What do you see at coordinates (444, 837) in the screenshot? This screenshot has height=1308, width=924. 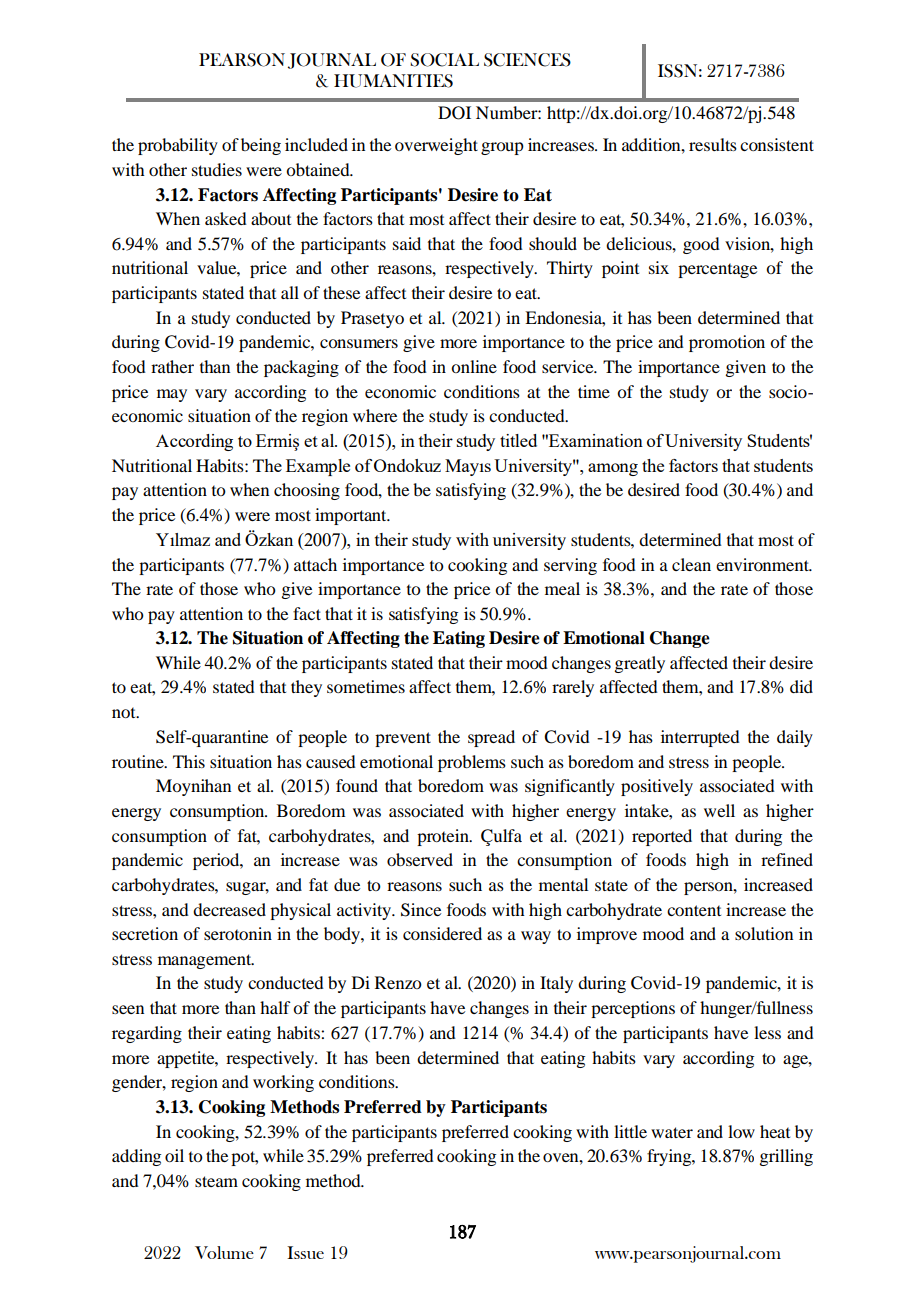 I see `protein` at bounding box center [444, 837].
